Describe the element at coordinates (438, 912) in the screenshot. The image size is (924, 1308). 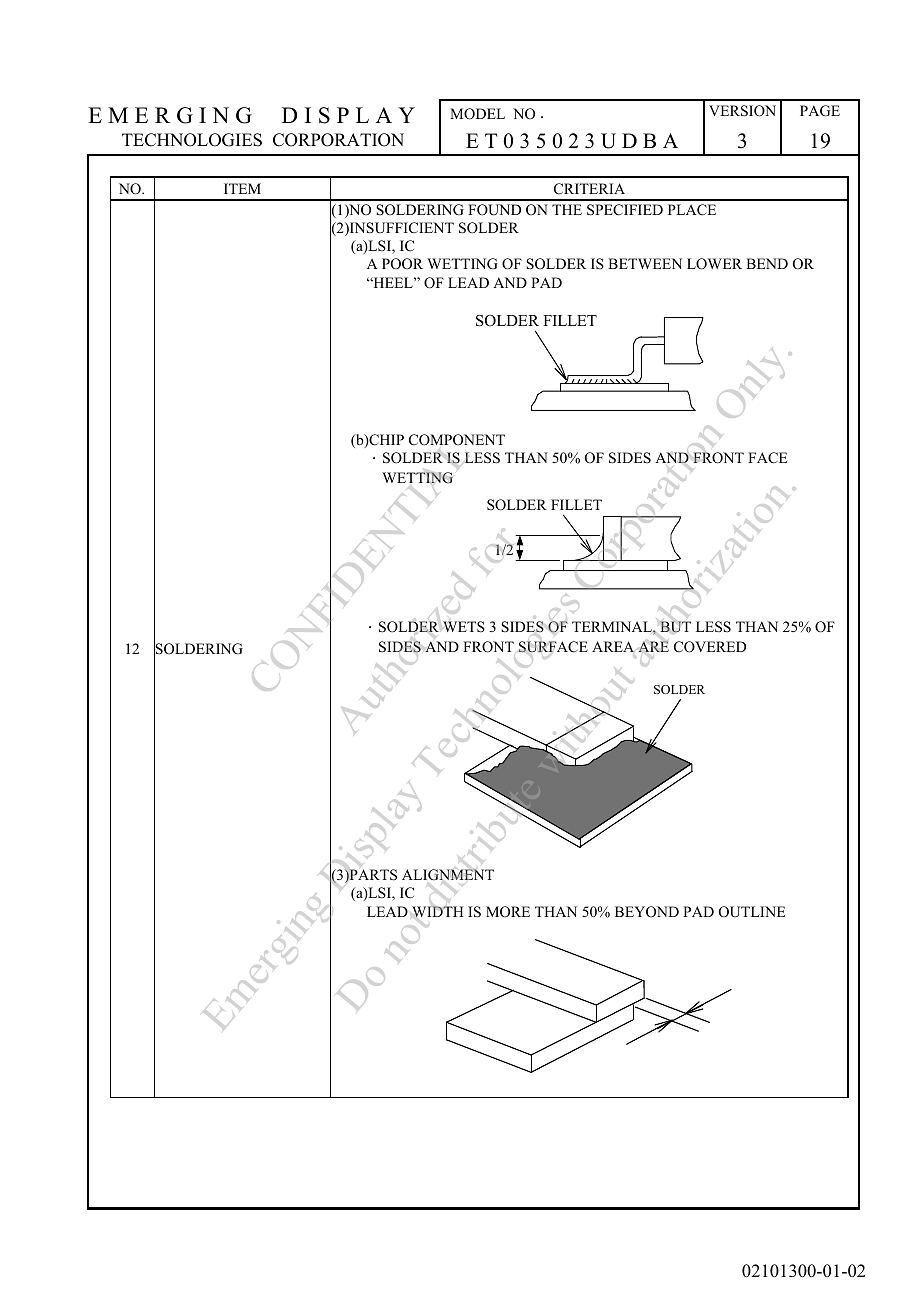
I see `WIDTH` at that location.
